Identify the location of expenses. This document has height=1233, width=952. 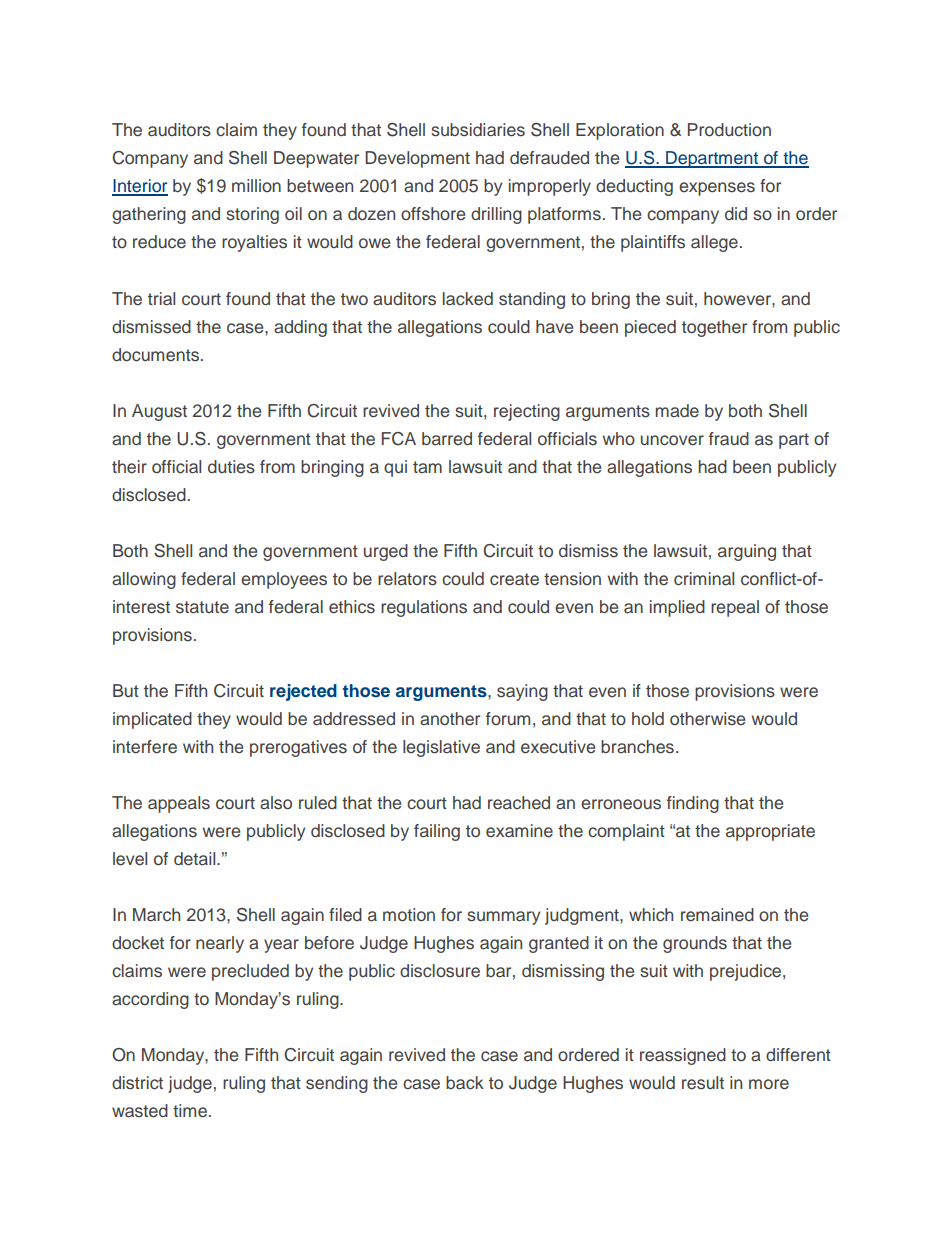
(717, 189).
